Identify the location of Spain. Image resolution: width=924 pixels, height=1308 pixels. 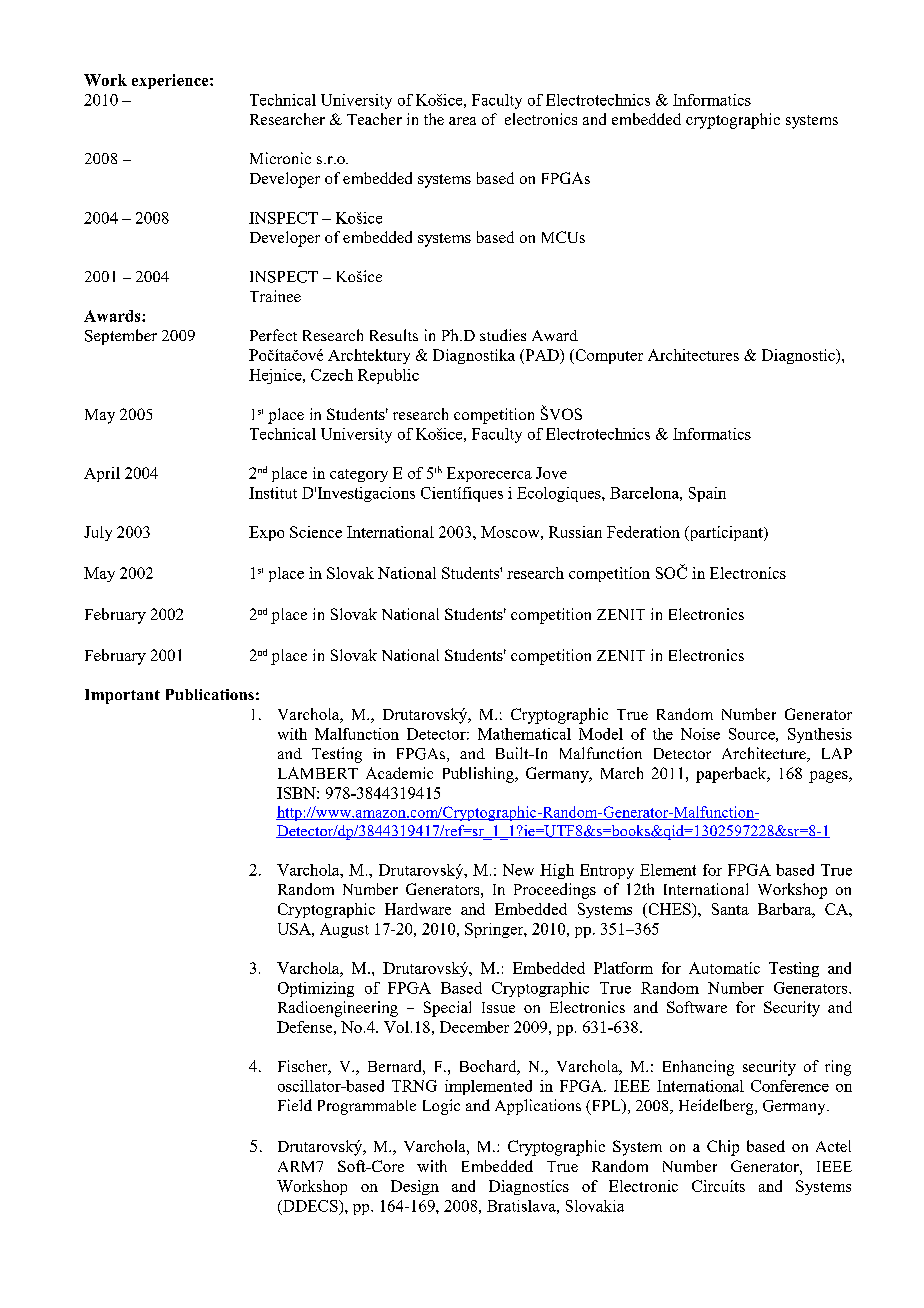
(707, 494).
